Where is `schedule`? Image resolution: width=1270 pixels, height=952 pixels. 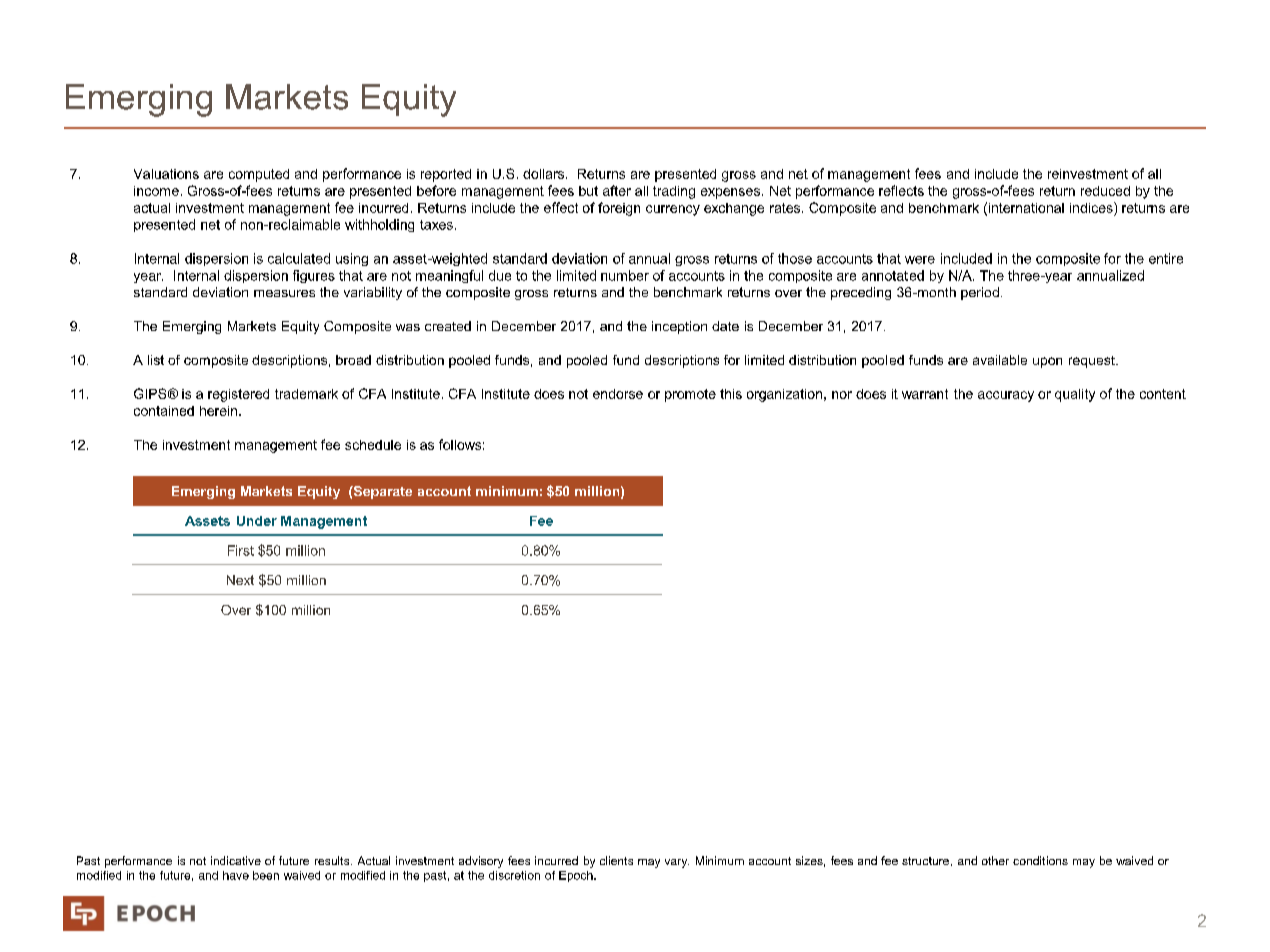
schedule is located at coordinates (373, 445).
